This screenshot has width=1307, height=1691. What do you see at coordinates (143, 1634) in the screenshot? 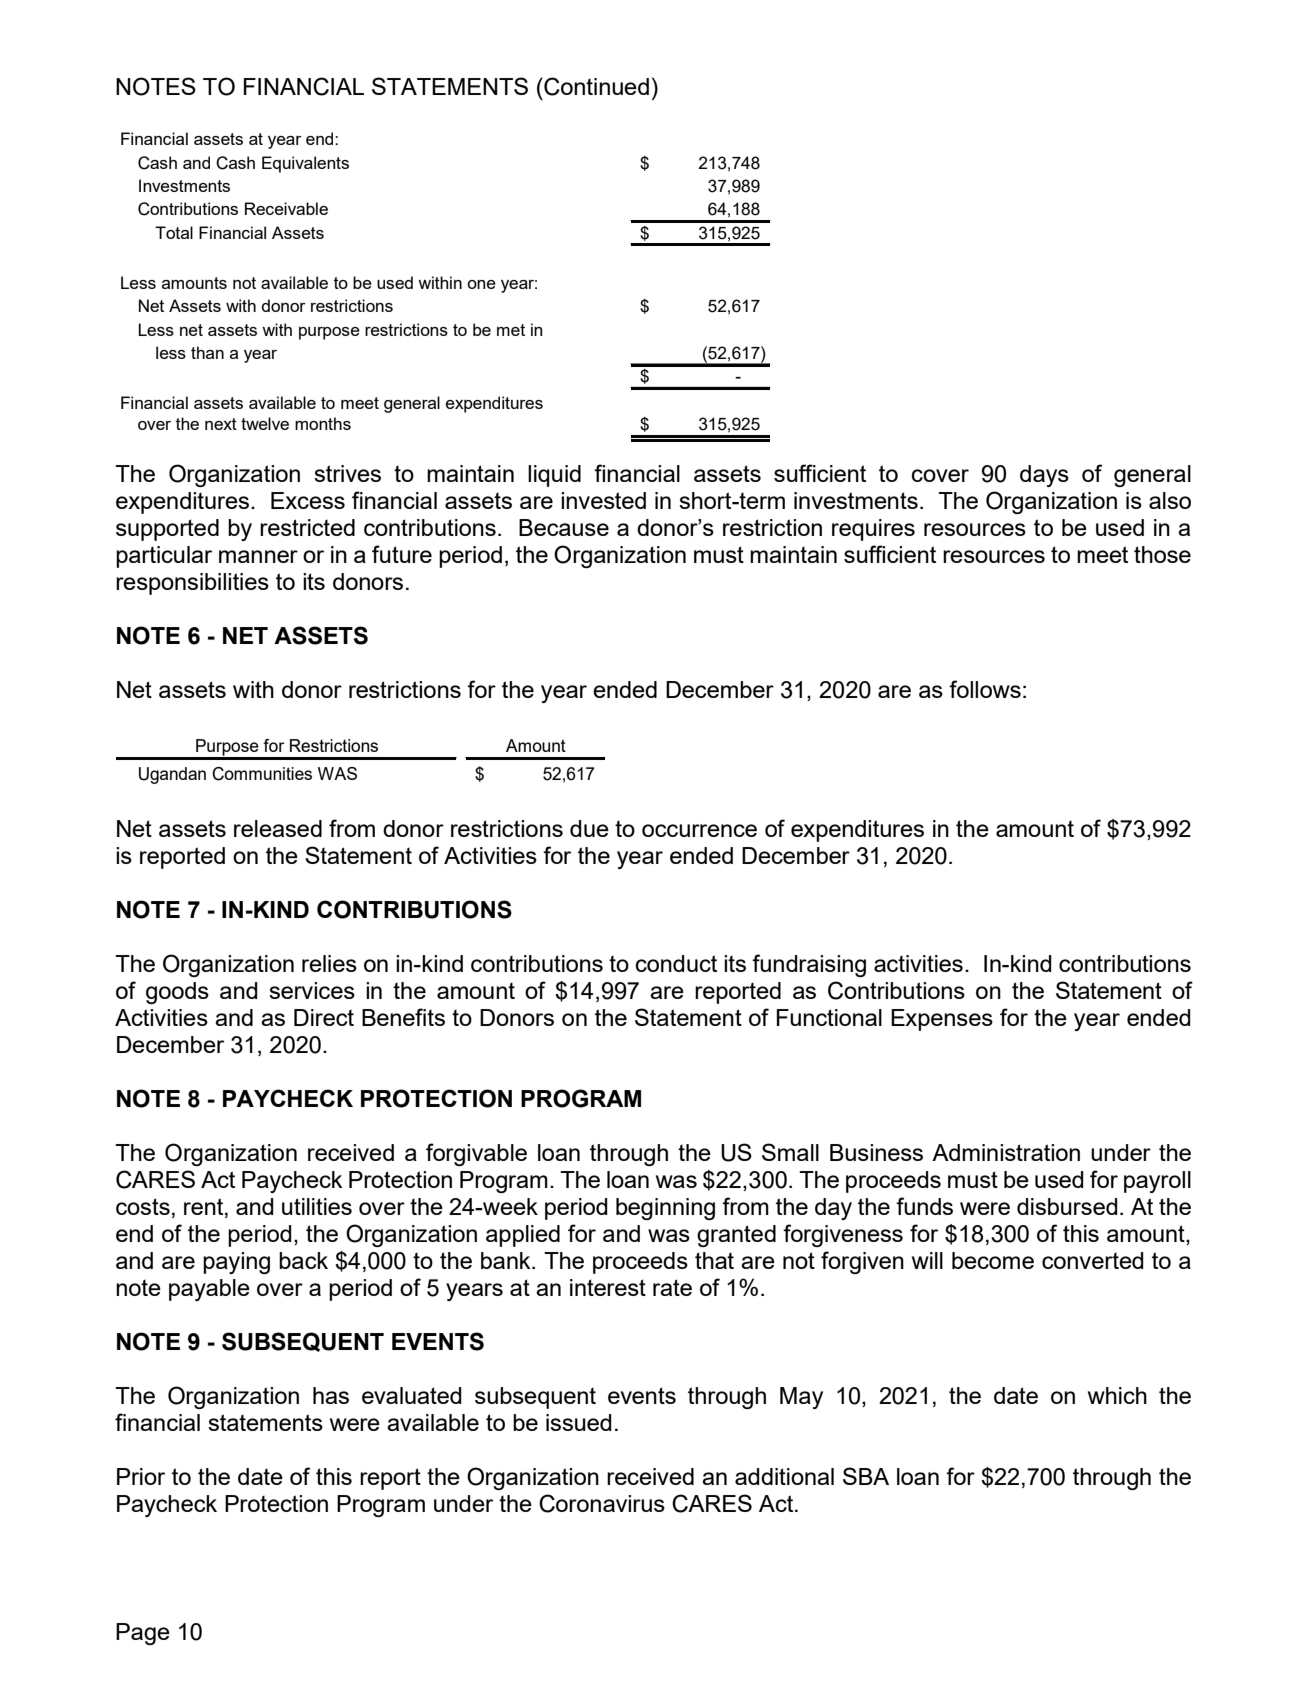
I see `Page` at bounding box center [143, 1634].
